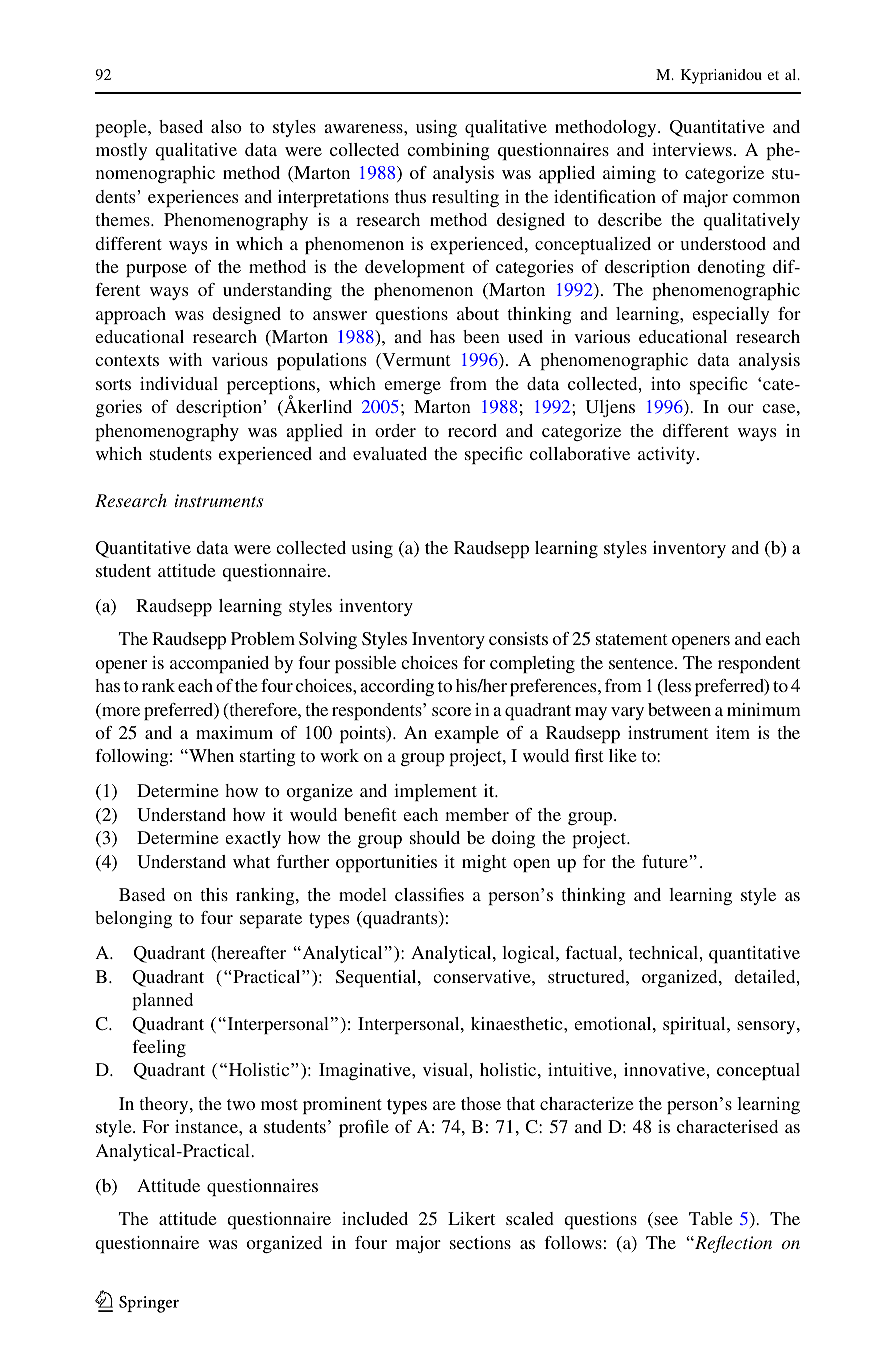 The height and width of the screenshot is (1359, 896). Describe the element at coordinates (390, 453) in the screenshot. I see `evaluated` at that location.
